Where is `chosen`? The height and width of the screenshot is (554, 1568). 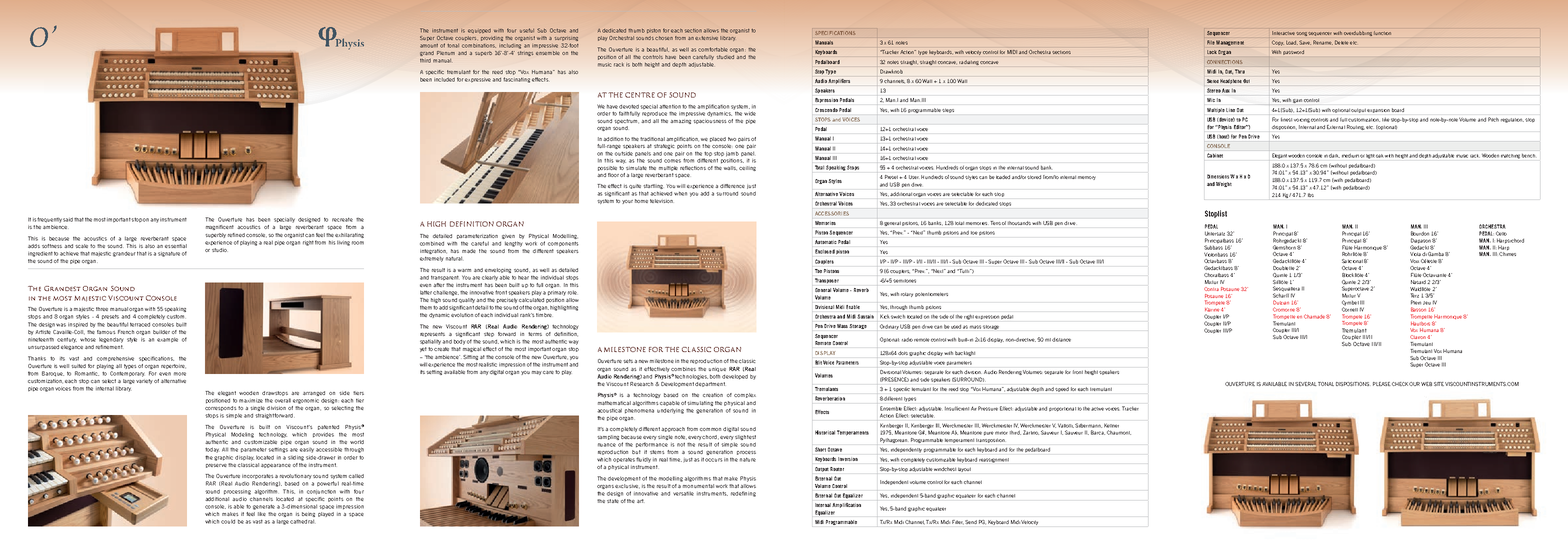
chosen is located at coordinates (664, 38).
